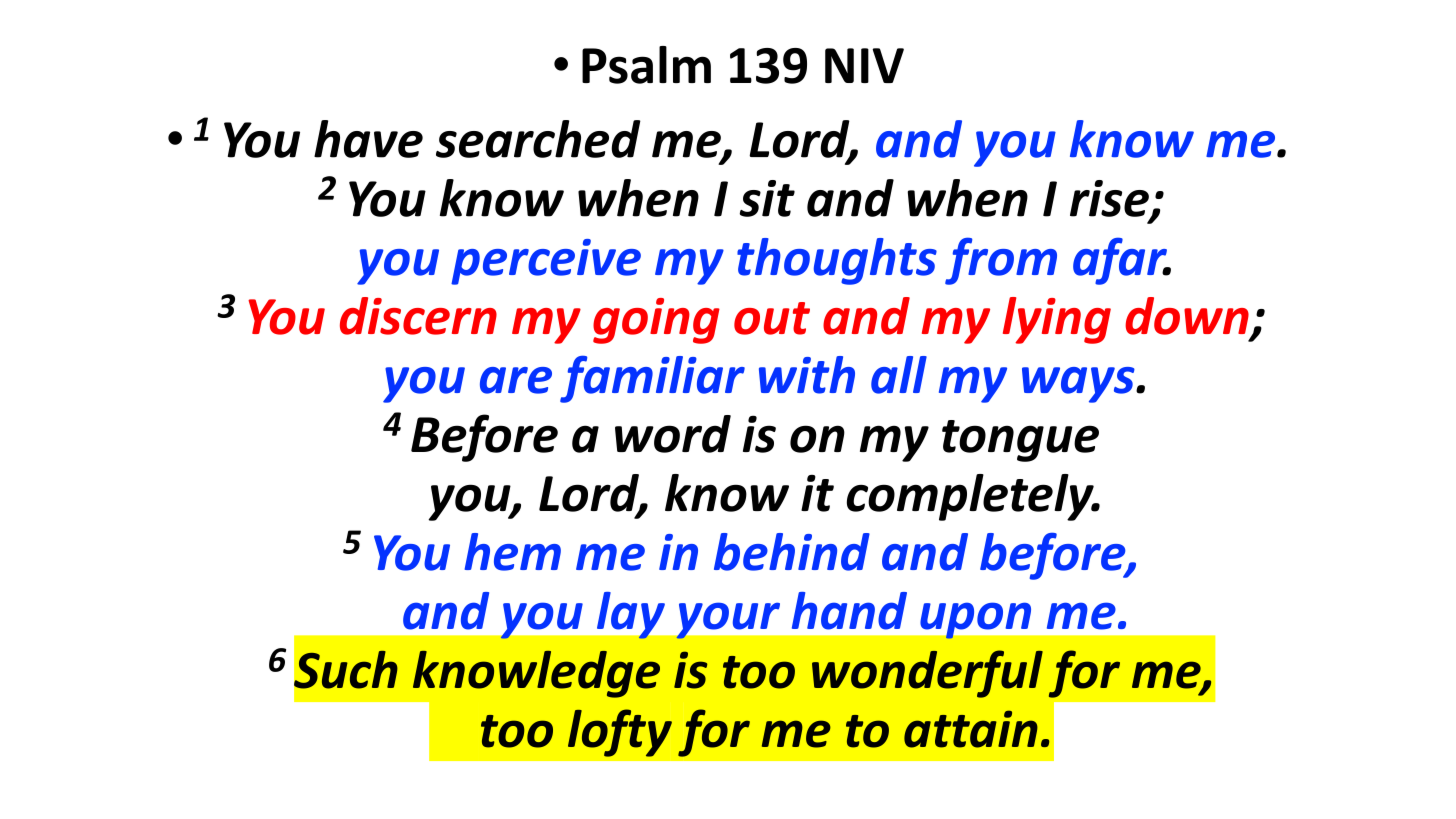 Image resolution: width=1456 pixels, height=819 pixels. Describe the element at coordinates (927, 674) in the page. I see `wonderful` at that location.
